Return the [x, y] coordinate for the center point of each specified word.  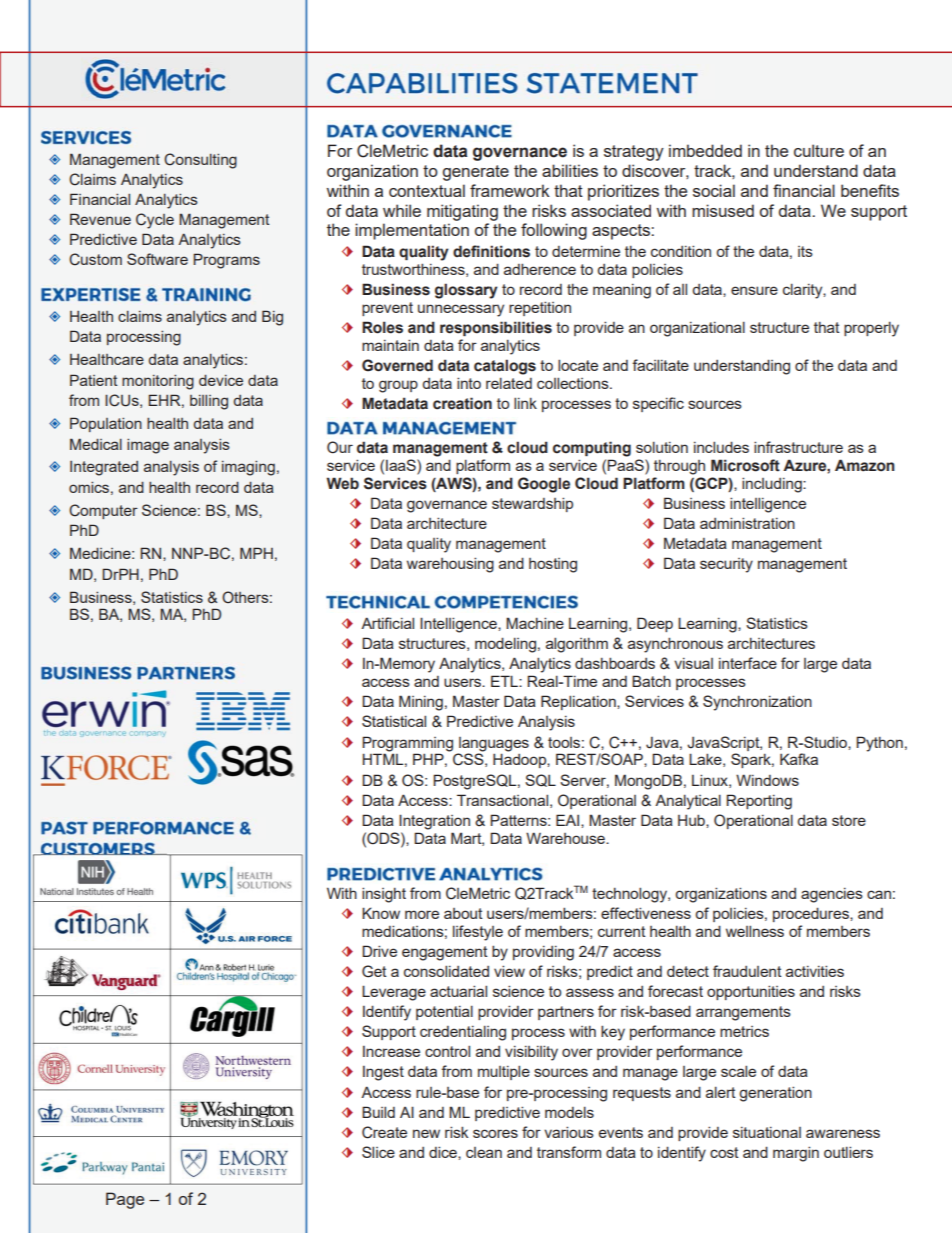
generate [476, 173]
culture [819, 150]
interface [748, 663]
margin [796, 1154]
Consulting [200, 161]
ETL [505, 681]
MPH [256, 553]
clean [484, 1152]
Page [125, 1200]
